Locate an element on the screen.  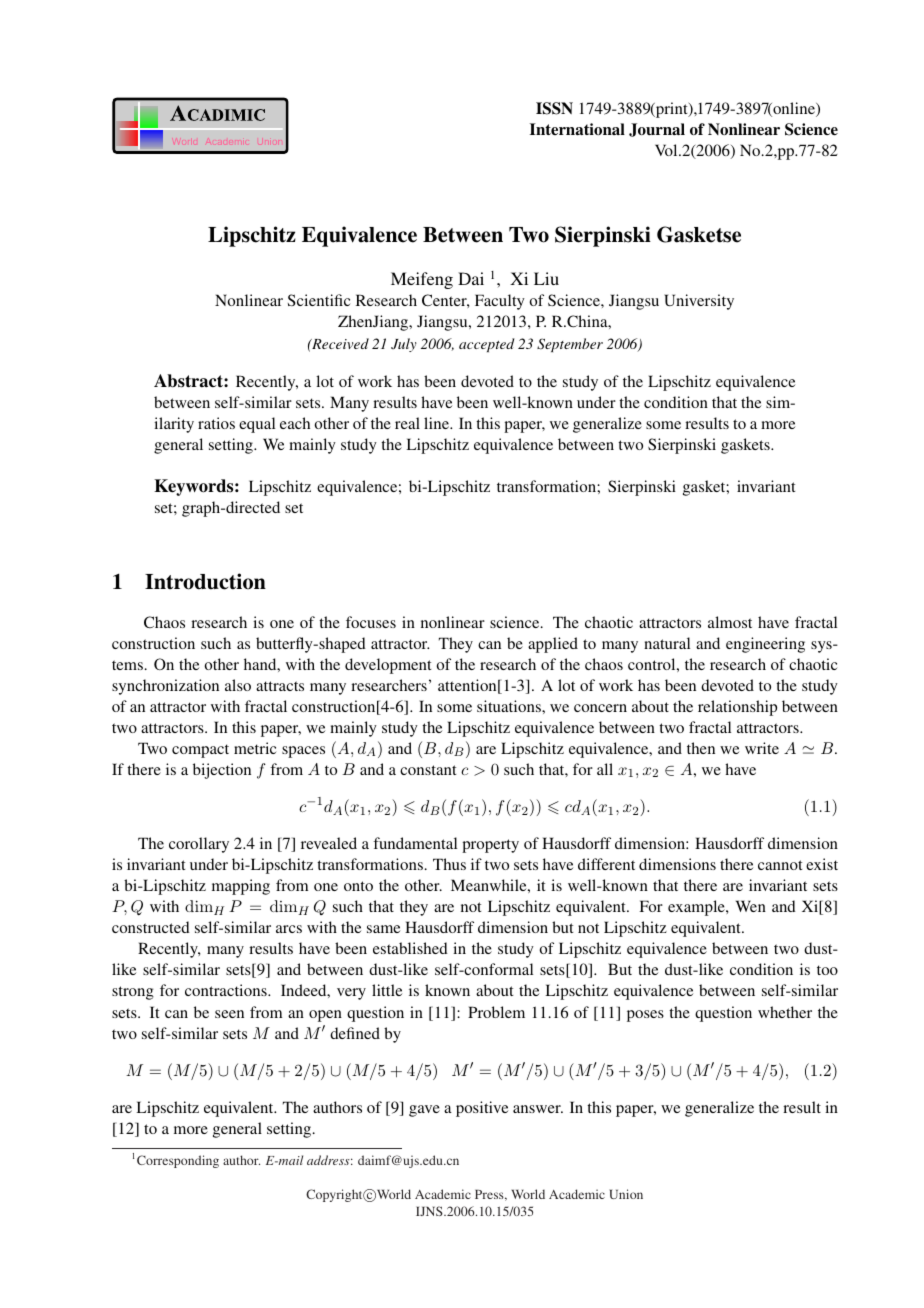
positive is located at coordinates (482, 1109).
